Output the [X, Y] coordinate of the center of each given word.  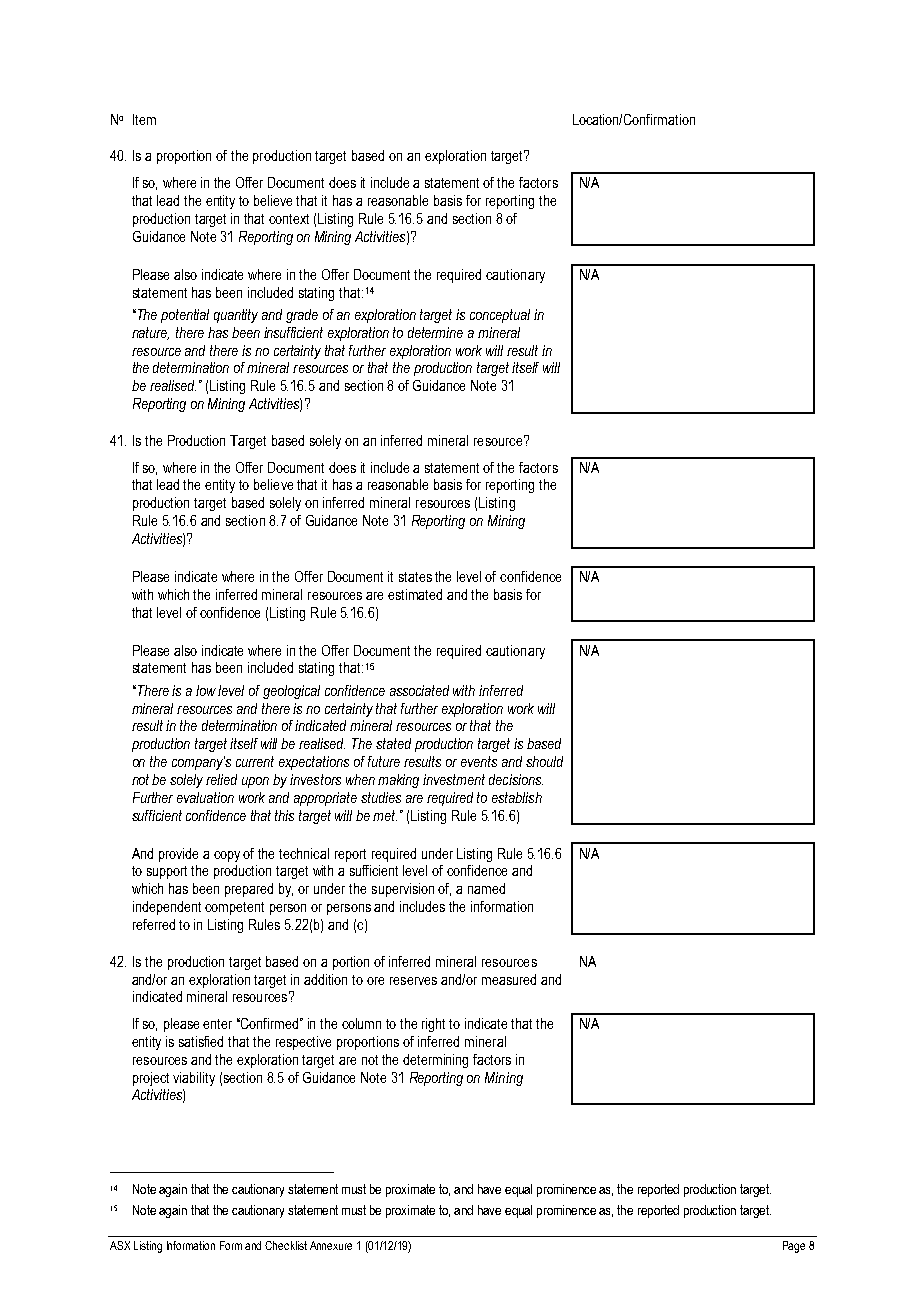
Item [144, 119]
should [544, 761]
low [206, 690]
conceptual [500, 316]
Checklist [286, 1245]
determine [435, 332]
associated [419, 690]
